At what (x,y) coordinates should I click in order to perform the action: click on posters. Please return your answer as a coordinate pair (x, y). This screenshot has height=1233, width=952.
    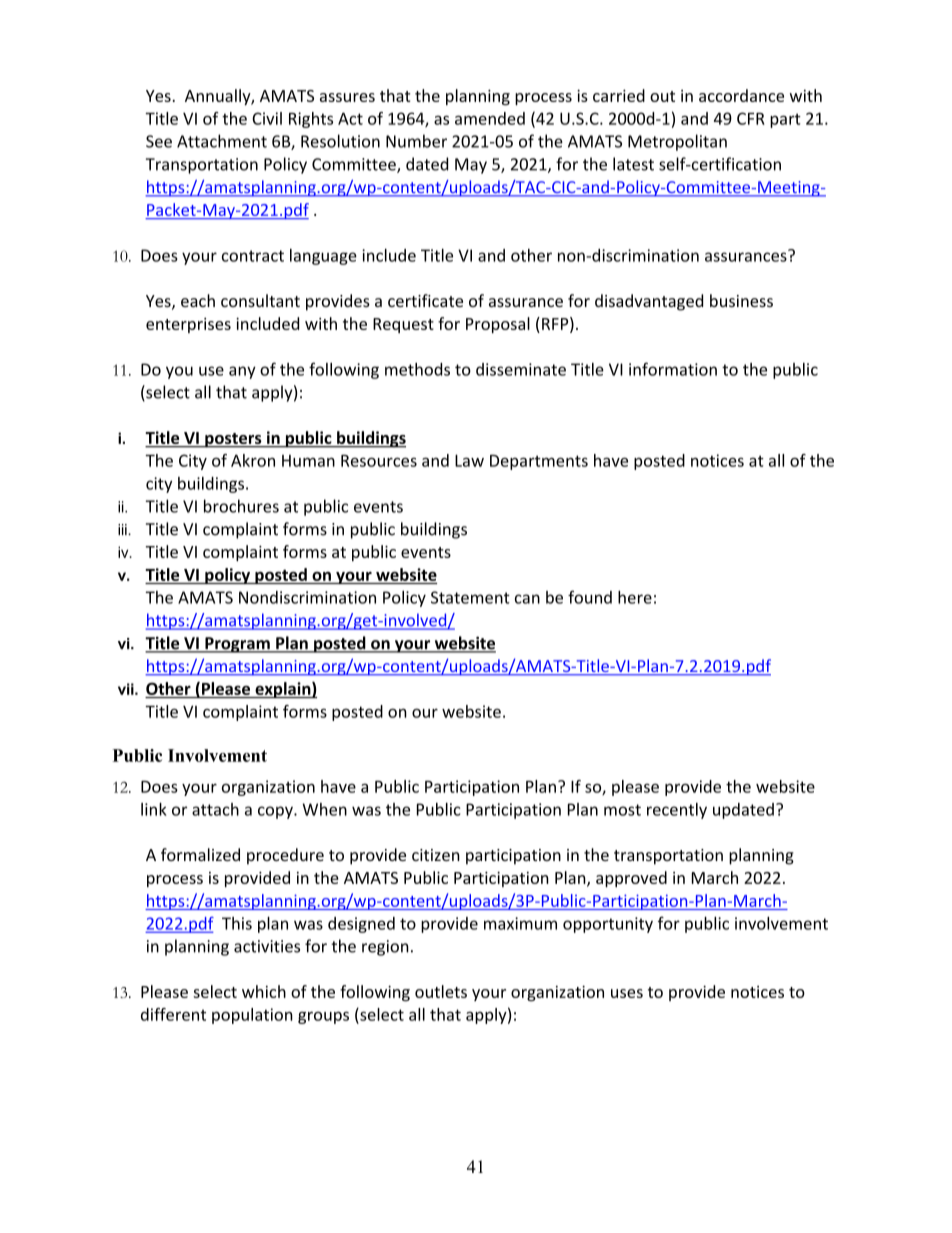
    Looking at the image, I should click on (233, 440).
